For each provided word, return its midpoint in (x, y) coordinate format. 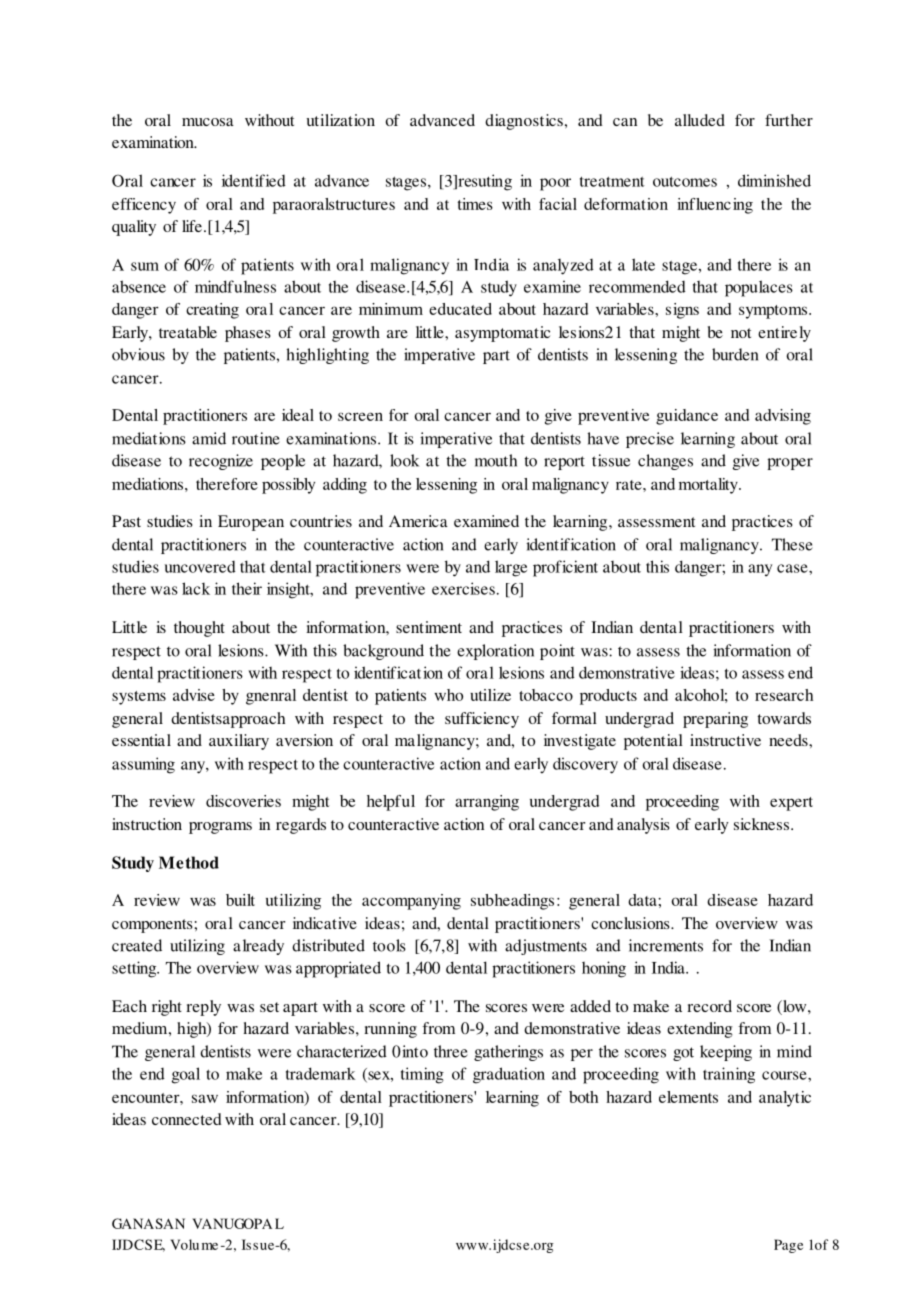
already (258, 947)
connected (187, 1119)
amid (209, 438)
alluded (700, 120)
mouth (496, 460)
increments (666, 945)
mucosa (208, 122)
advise (194, 695)
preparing (715, 720)
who (448, 695)
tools (389, 945)
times (475, 204)
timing (422, 1075)
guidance (687, 417)
